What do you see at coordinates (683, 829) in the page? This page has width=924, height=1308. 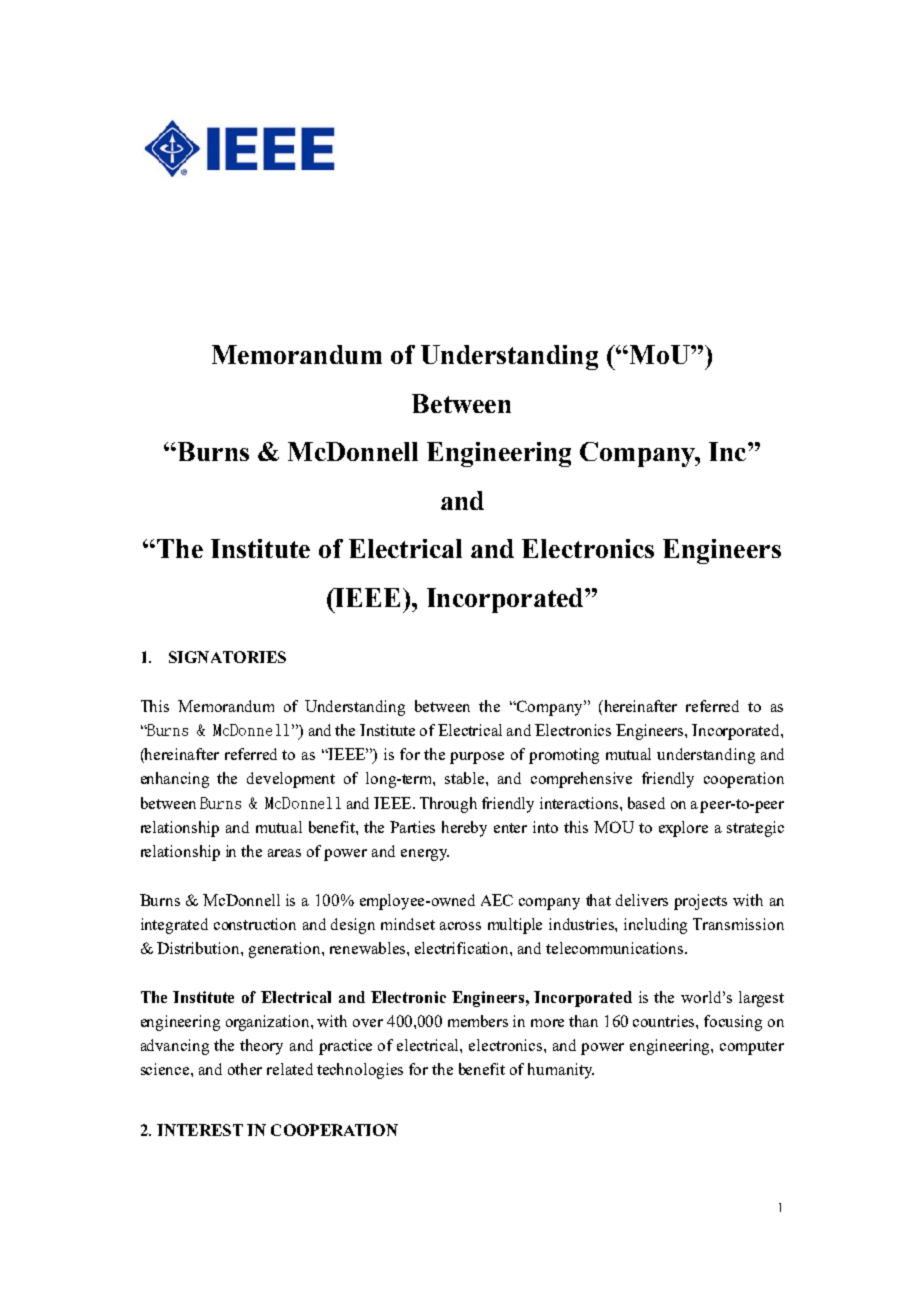 I see `explore` at bounding box center [683, 829].
